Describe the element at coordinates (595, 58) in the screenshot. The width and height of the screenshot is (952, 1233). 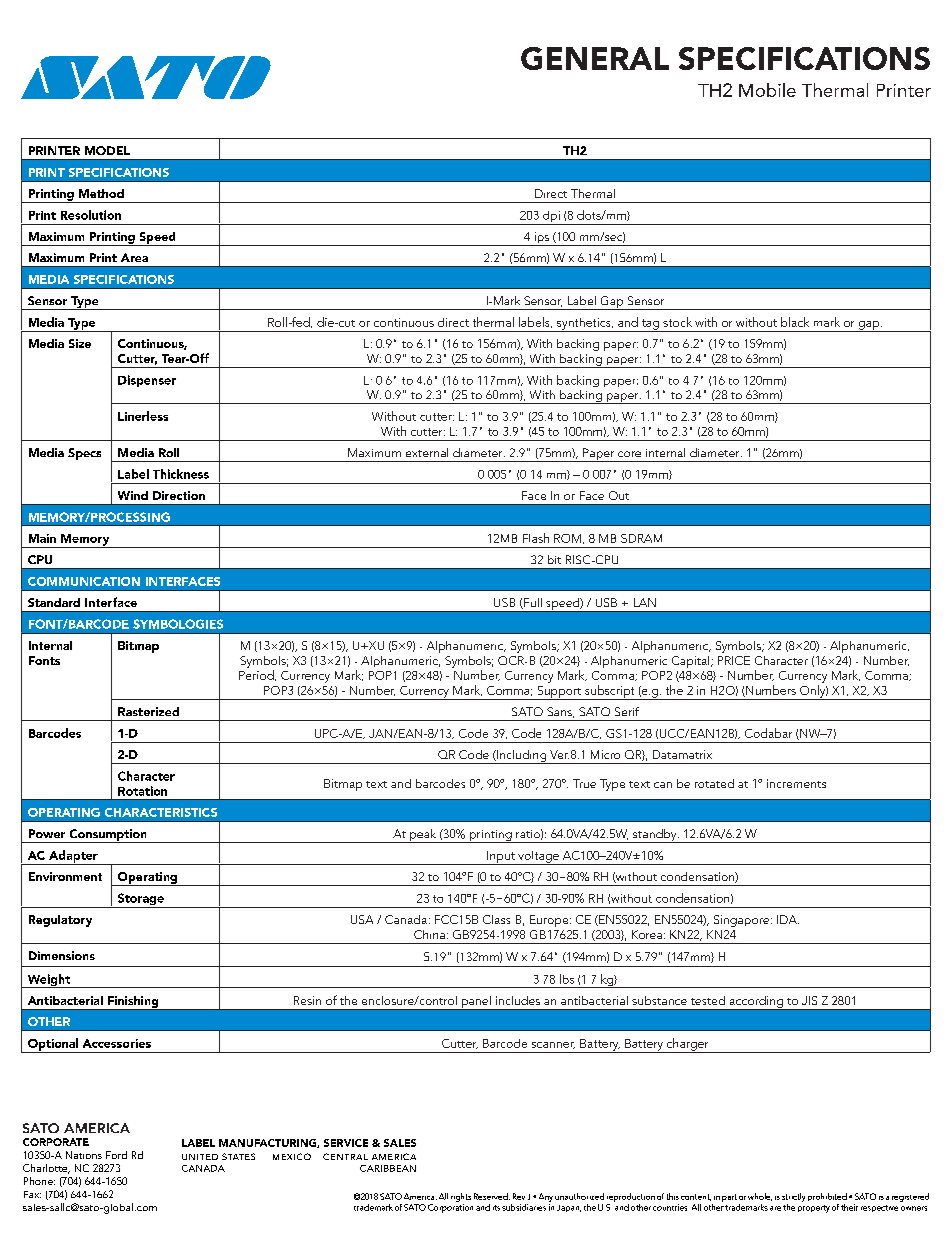
I see `GENERAL` at that location.
